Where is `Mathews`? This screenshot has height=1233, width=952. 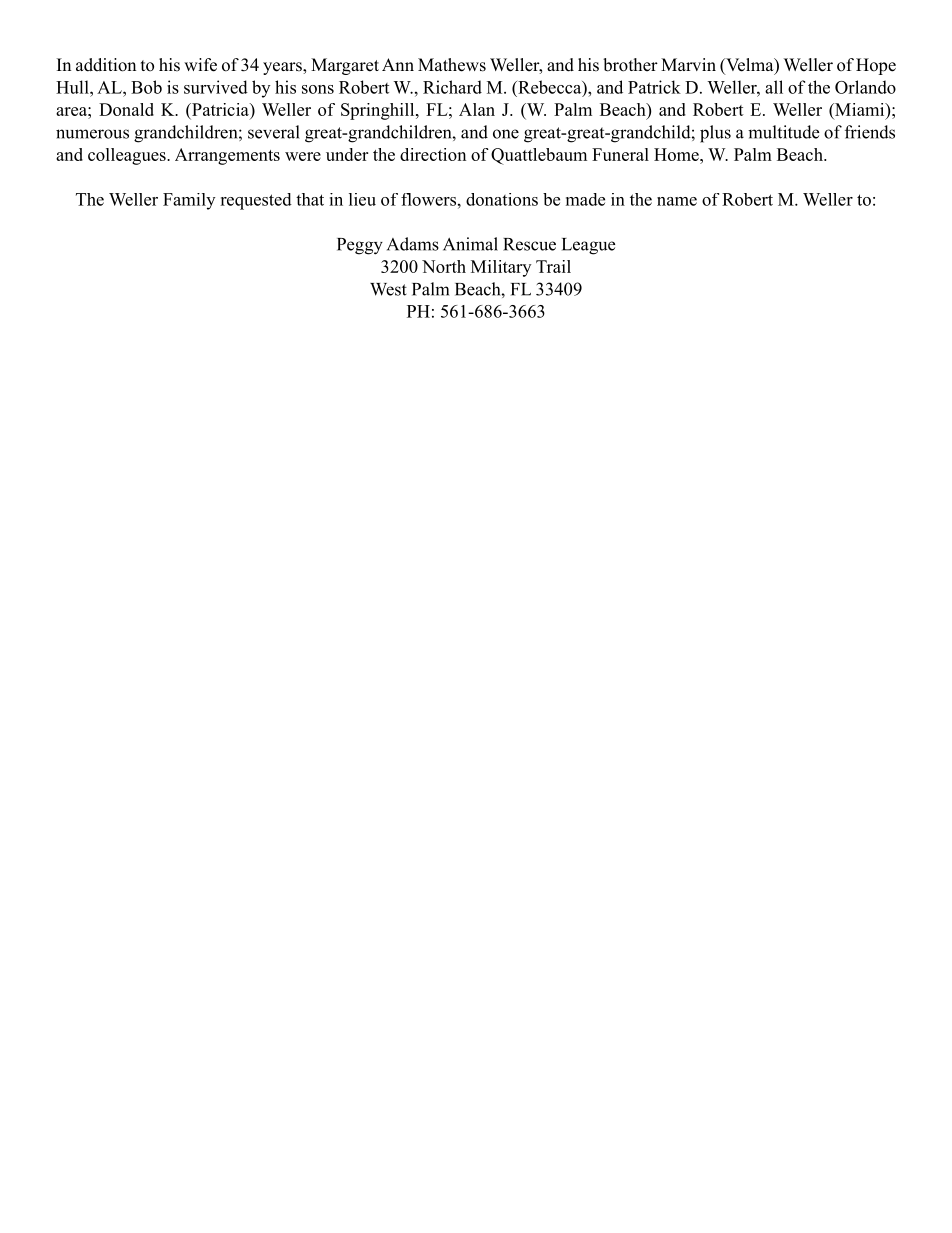
Mathews is located at coordinates (452, 65).
